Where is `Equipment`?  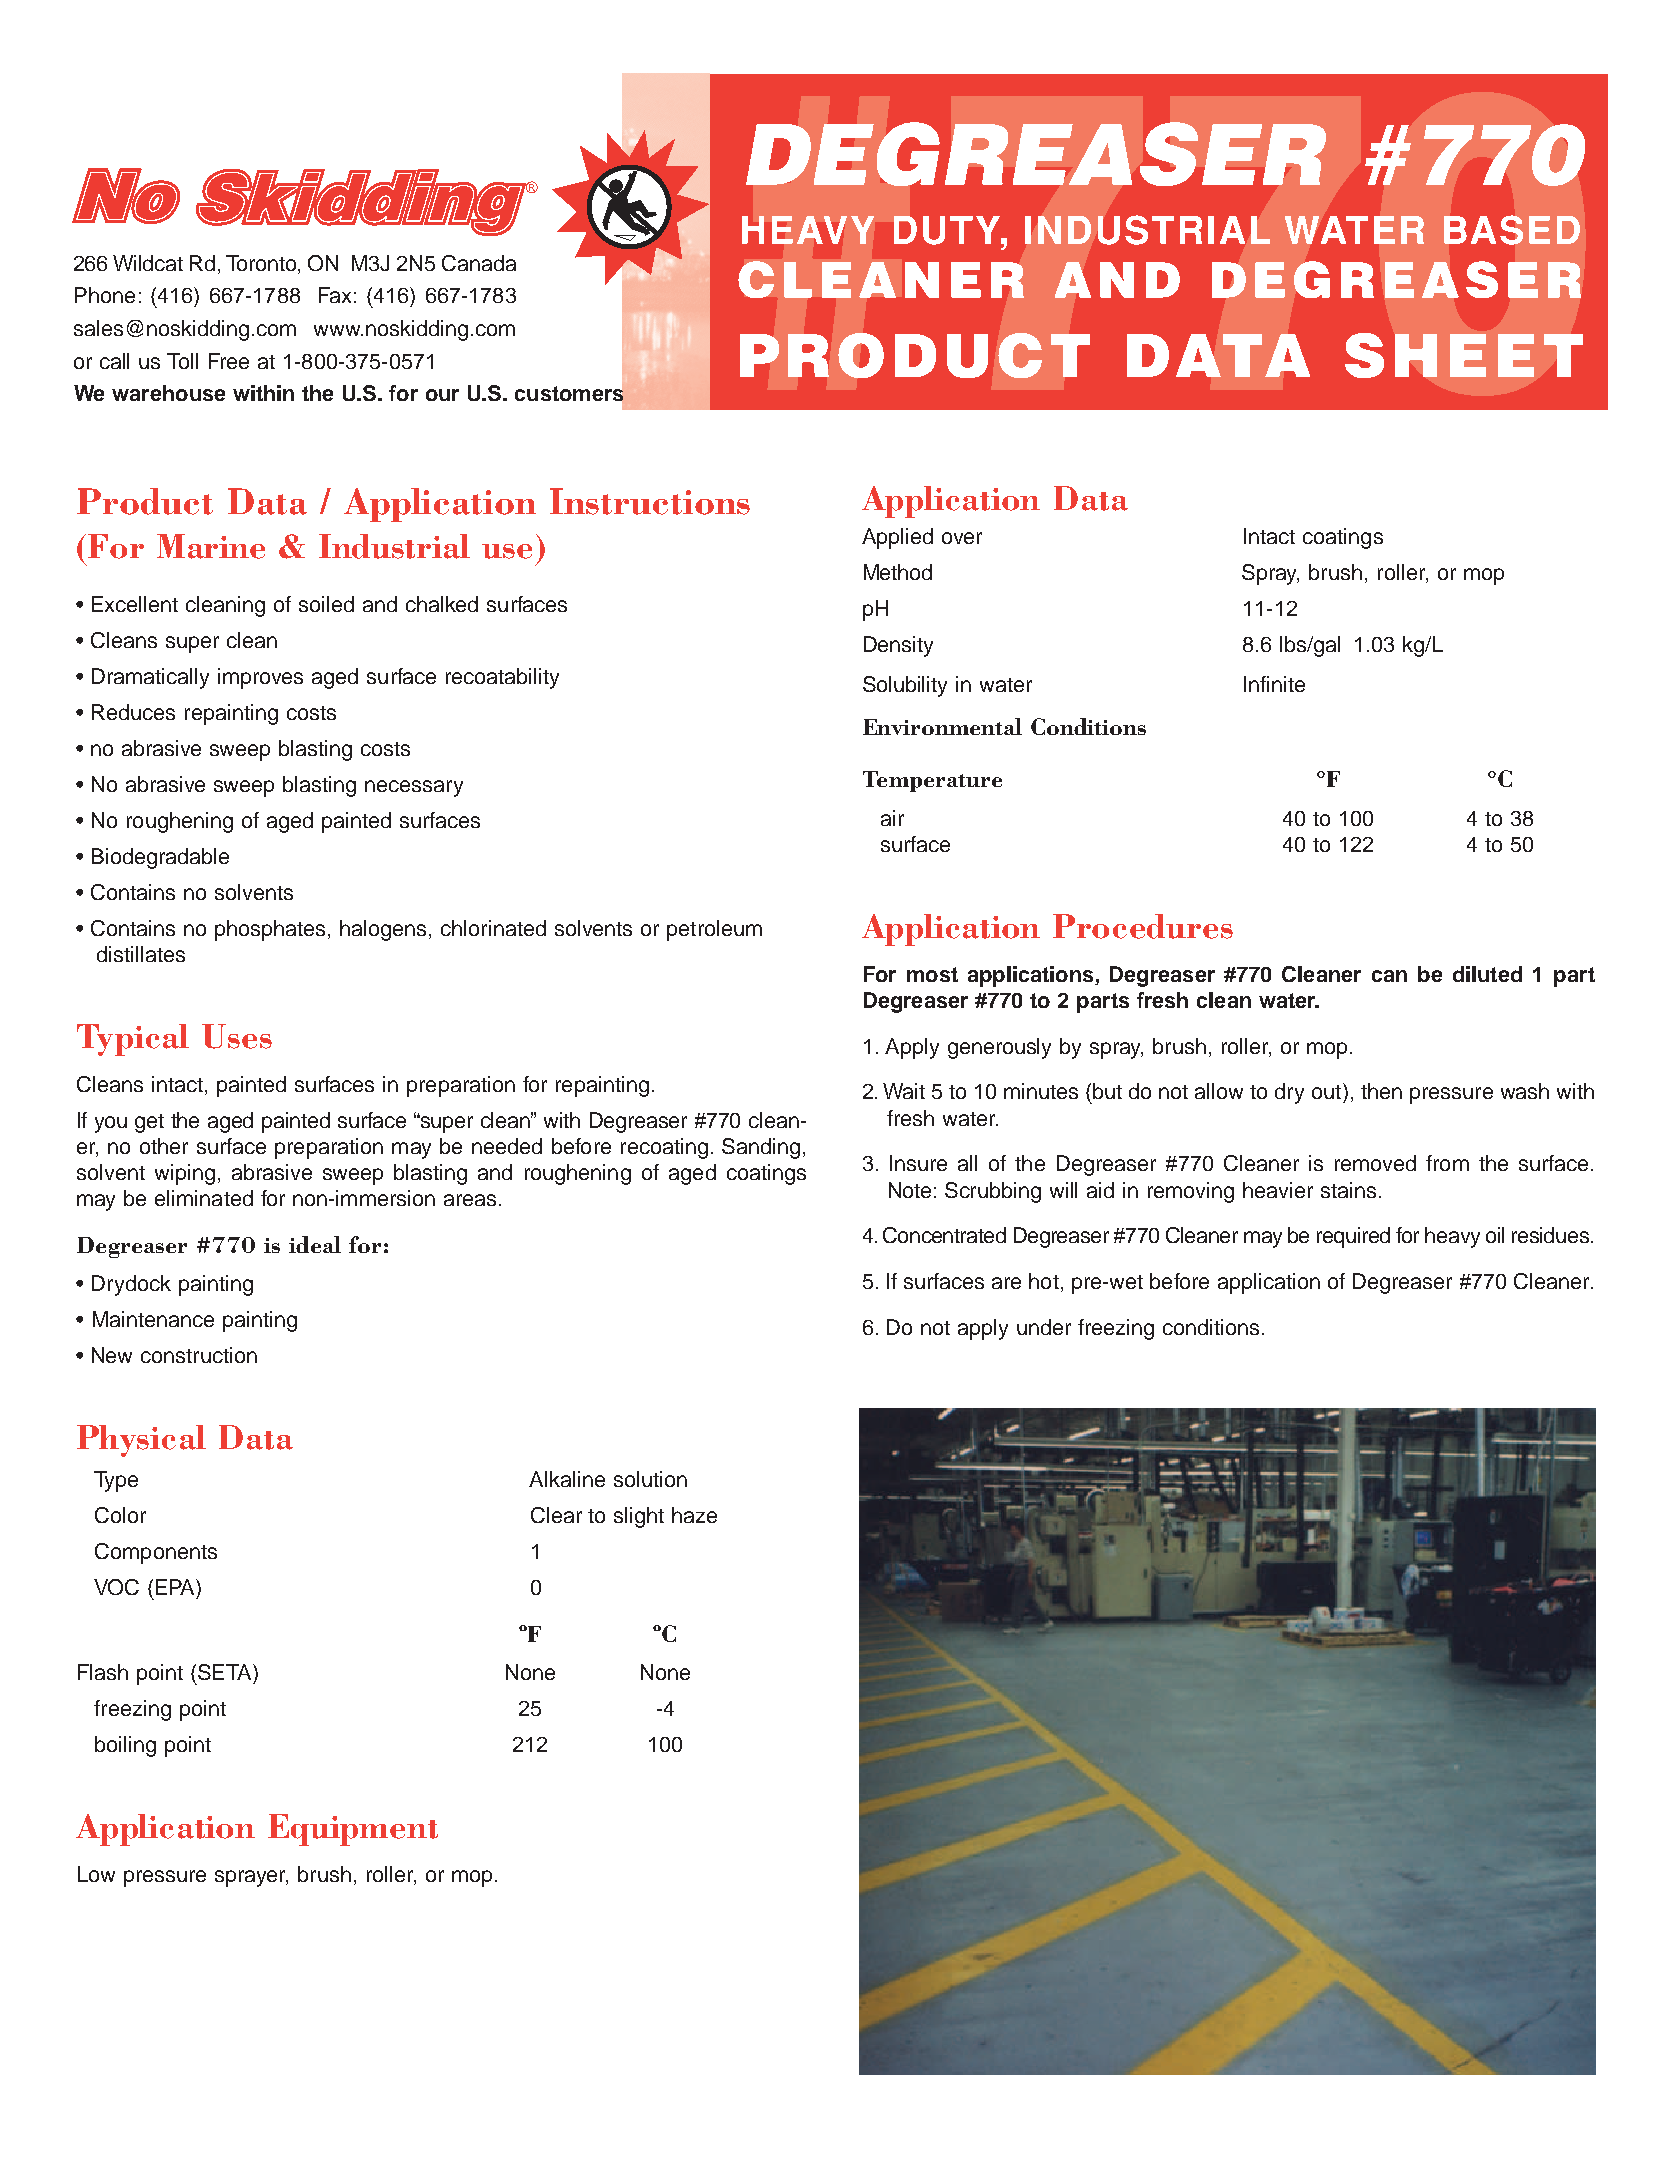 Equipment is located at coordinates (353, 1830).
